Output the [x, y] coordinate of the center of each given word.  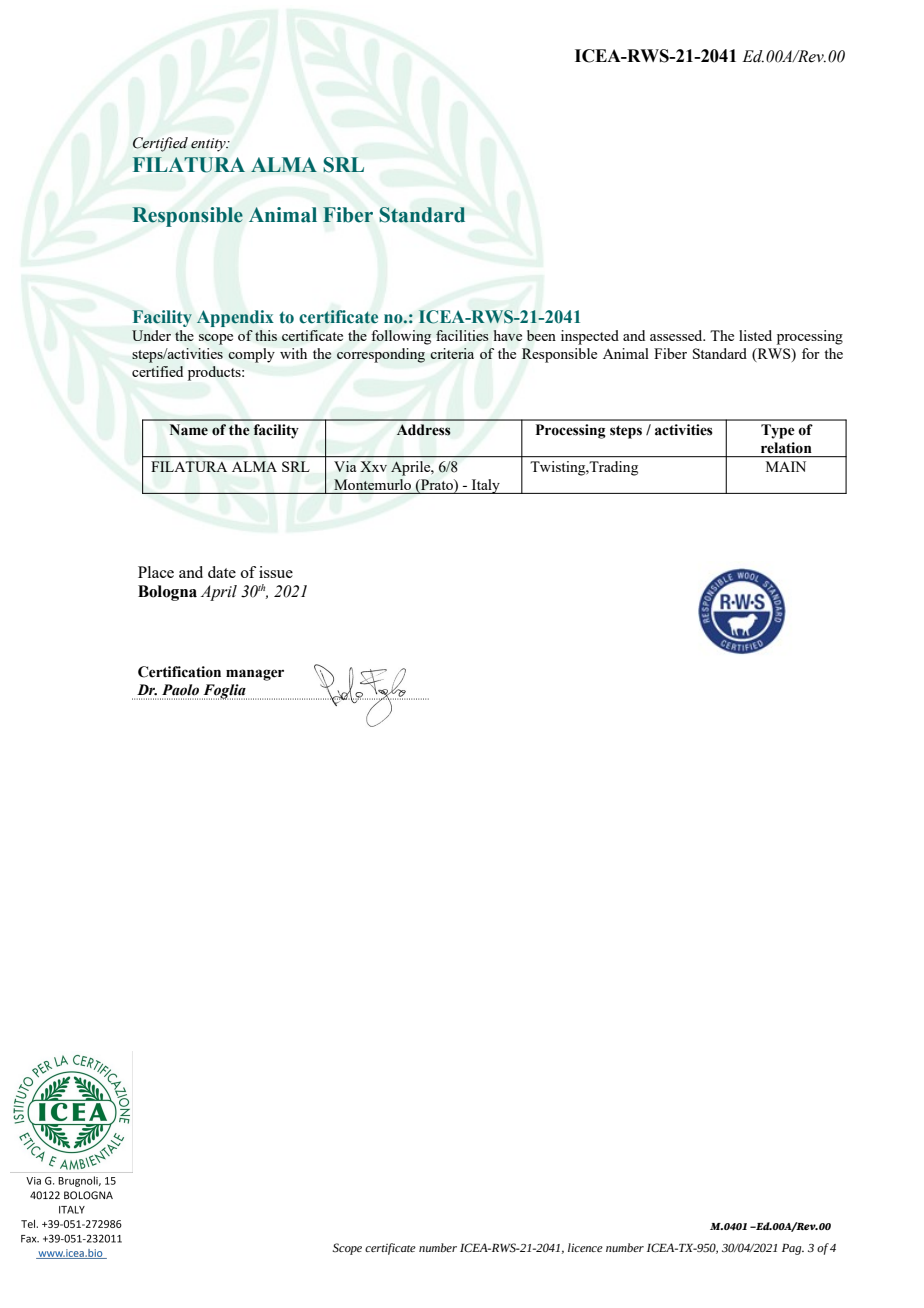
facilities [462, 335]
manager [255, 675]
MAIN [786, 466]
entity [209, 145]
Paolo [180, 690]
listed [755, 335]
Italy [486, 486]
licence [585, 1247]
